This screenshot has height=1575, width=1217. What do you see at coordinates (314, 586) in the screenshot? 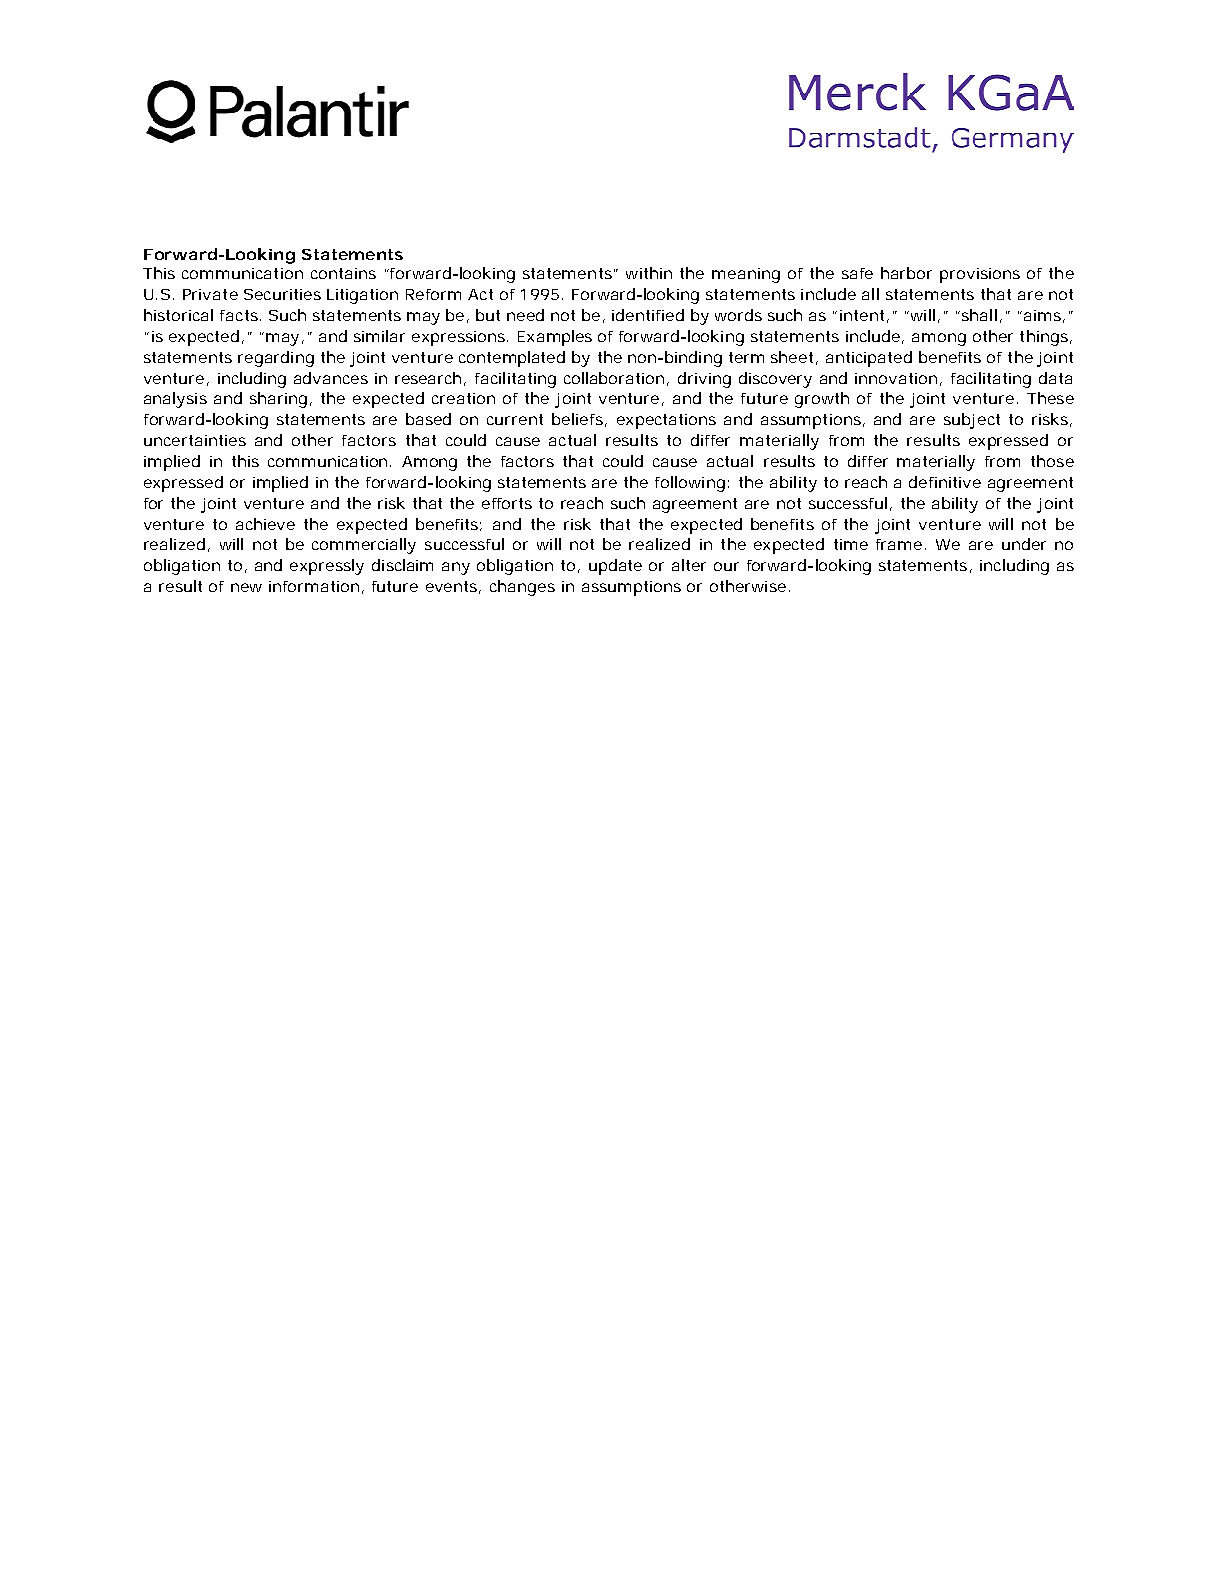
I see `information` at bounding box center [314, 586].
